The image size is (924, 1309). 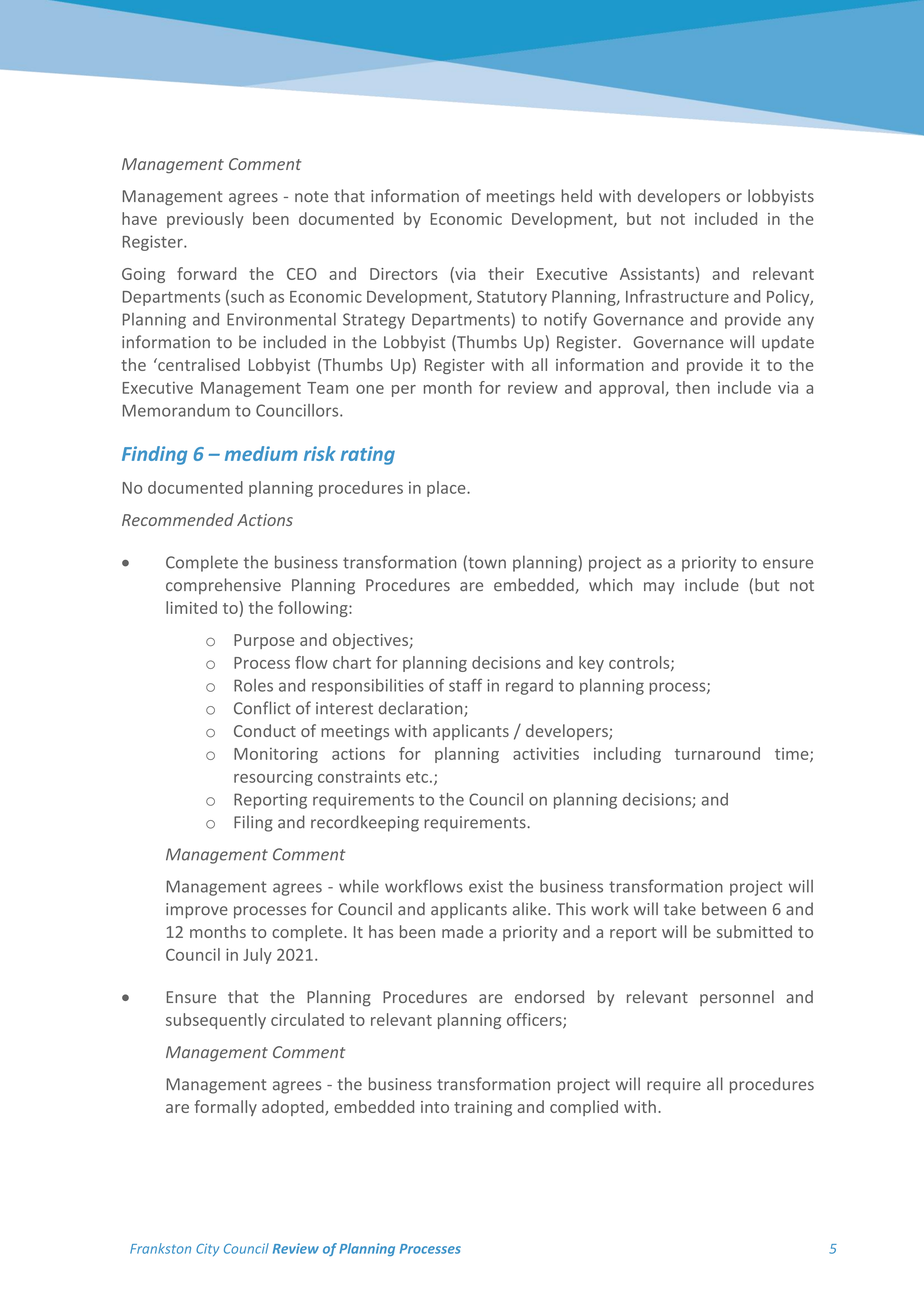 I want to click on their, so click(x=506, y=273).
